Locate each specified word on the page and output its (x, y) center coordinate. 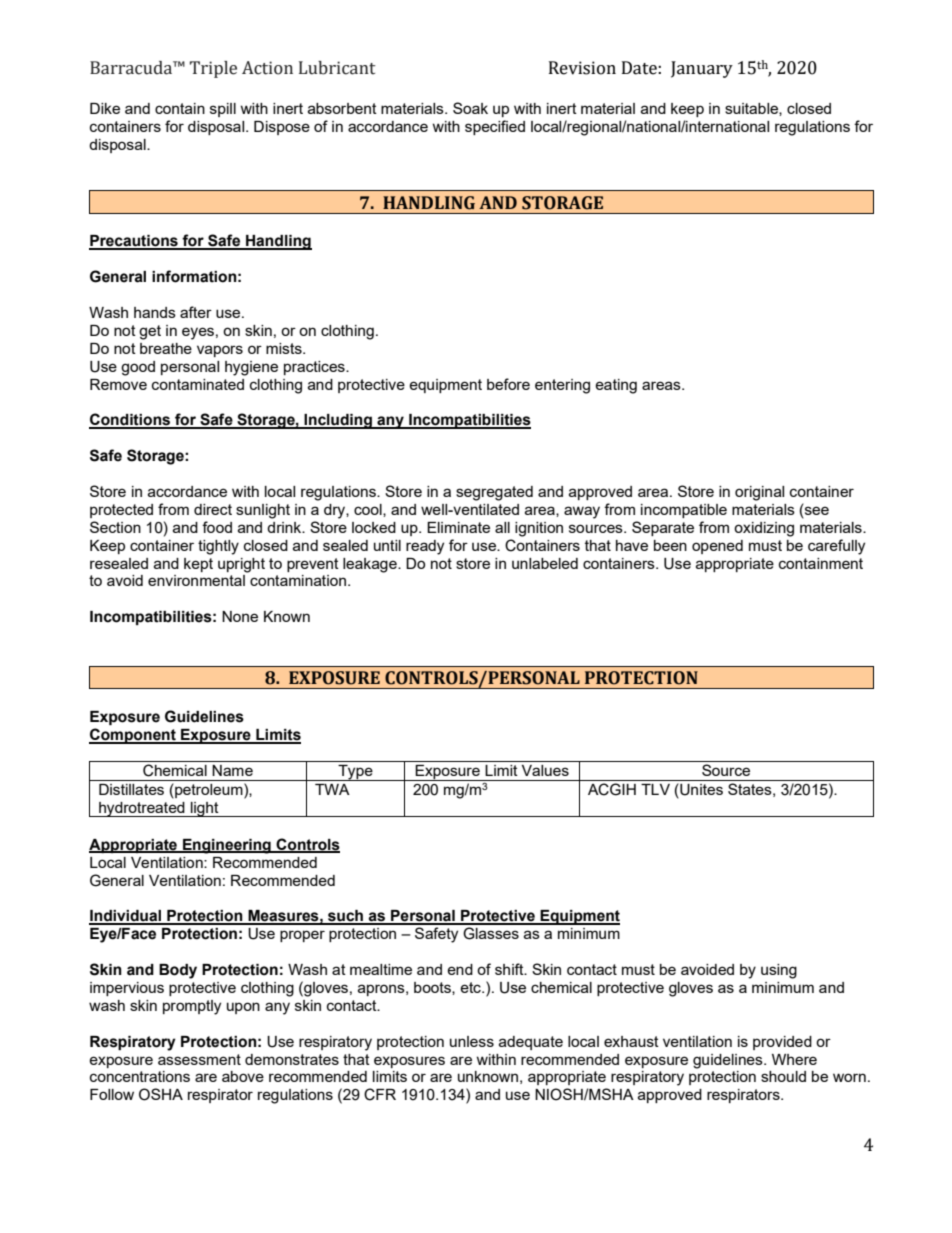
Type (355, 773)
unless (472, 1041)
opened (717, 547)
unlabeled (545, 563)
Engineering (227, 846)
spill (223, 110)
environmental (196, 580)
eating (616, 386)
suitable (752, 109)
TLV (655, 789)
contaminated (198, 384)
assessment (199, 1059)
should (783, 1076)
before (508, 384)
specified (495, 127)
